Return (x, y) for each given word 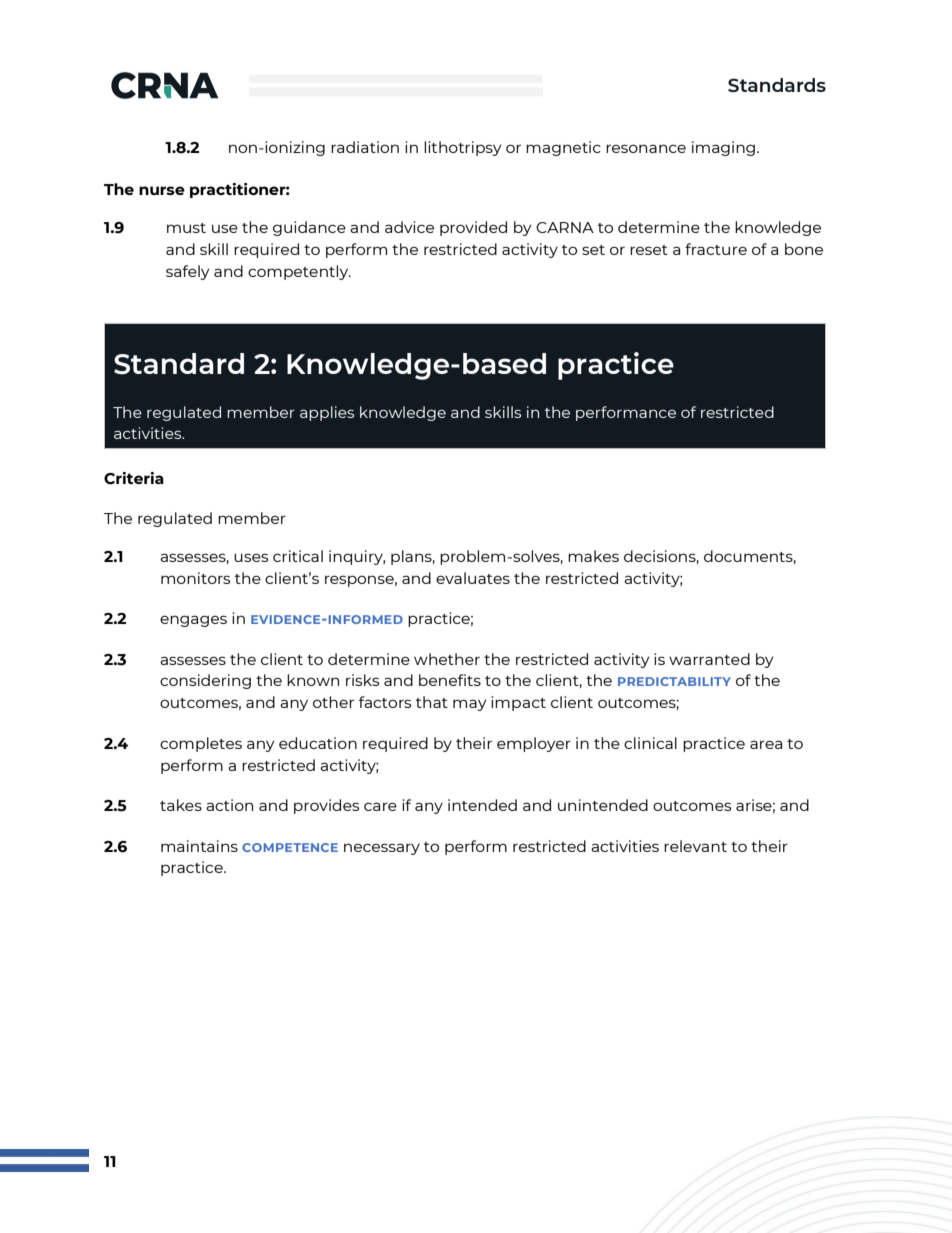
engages (193, 621)
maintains (199, 846)
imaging (725, 148)
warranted (709, 659)
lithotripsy (462, 148)
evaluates (473, 578)
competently (299, 272)
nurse (162, 190)
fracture (716, 249)
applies (327, 413)
